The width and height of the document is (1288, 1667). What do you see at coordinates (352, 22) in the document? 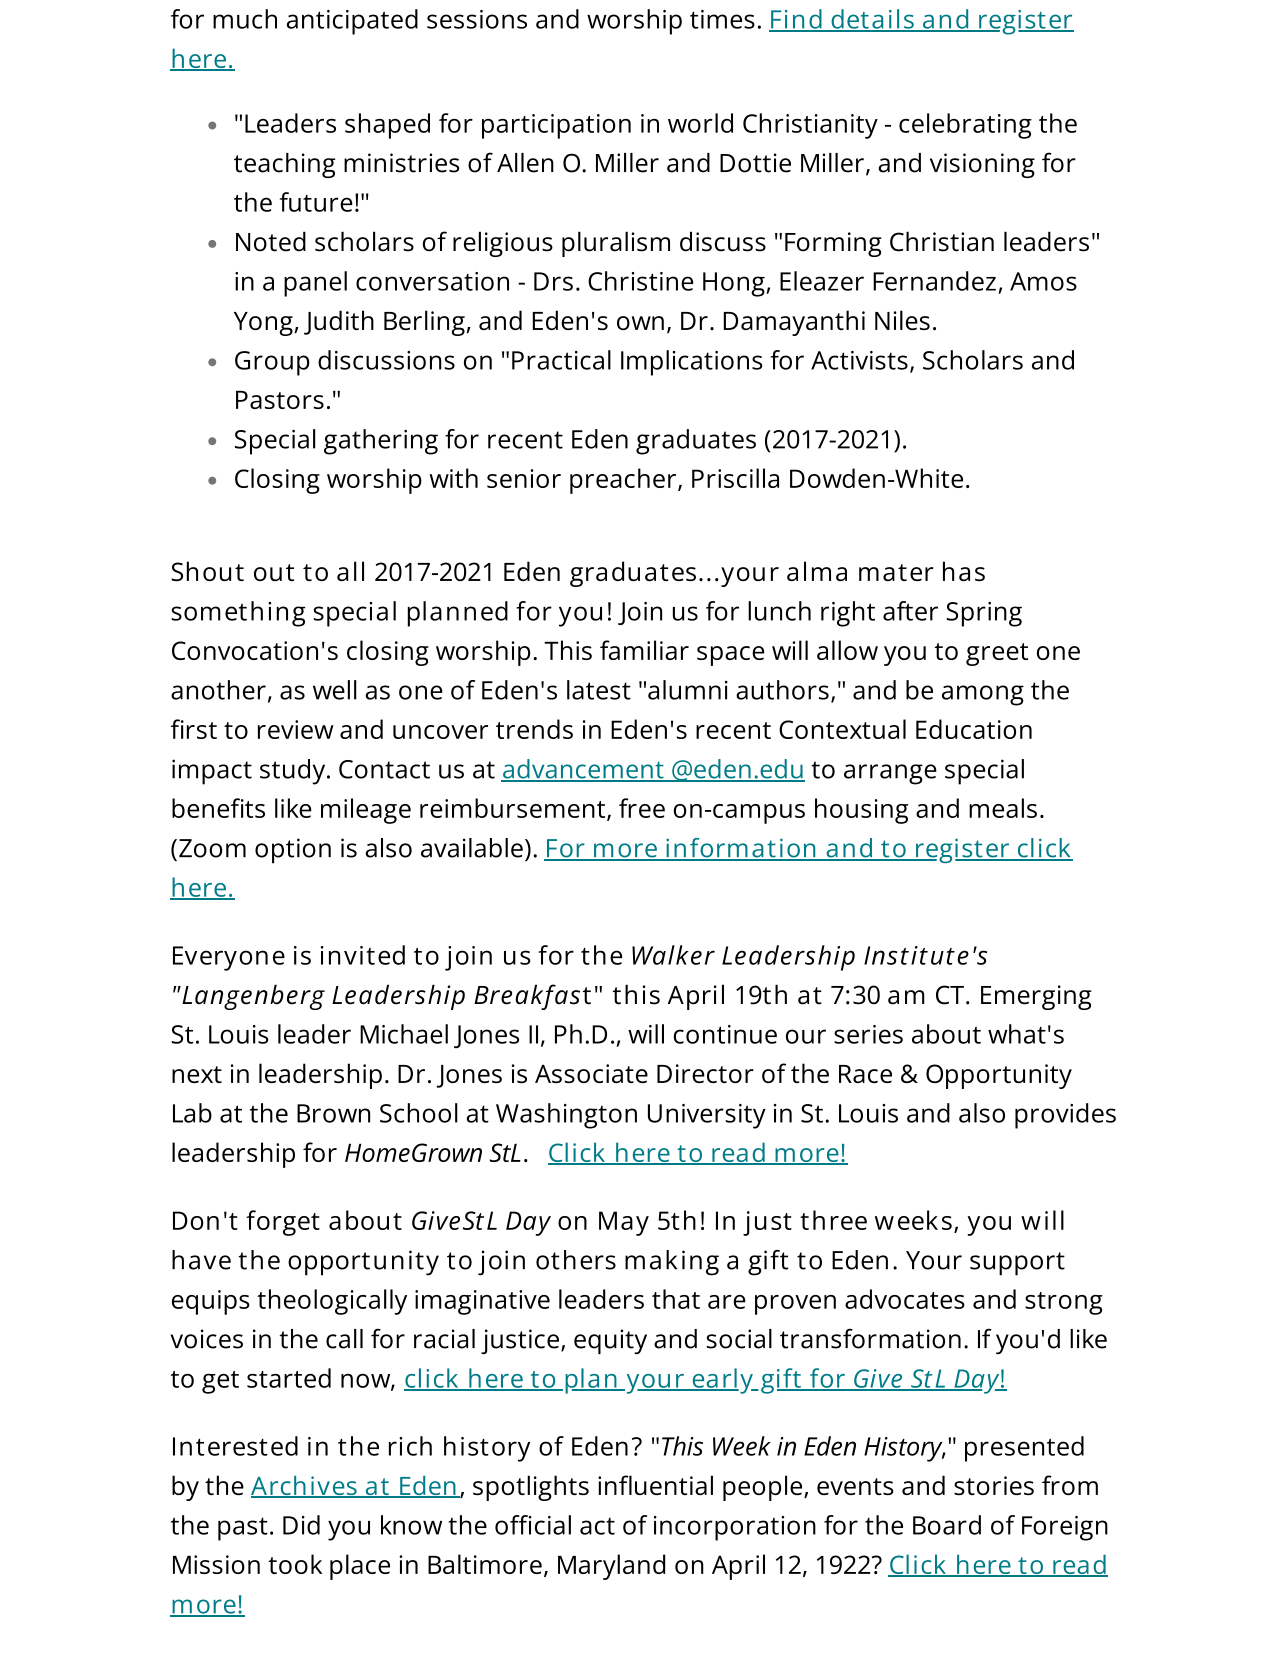
I see `anticipated` at bounding box center [352, 22].
